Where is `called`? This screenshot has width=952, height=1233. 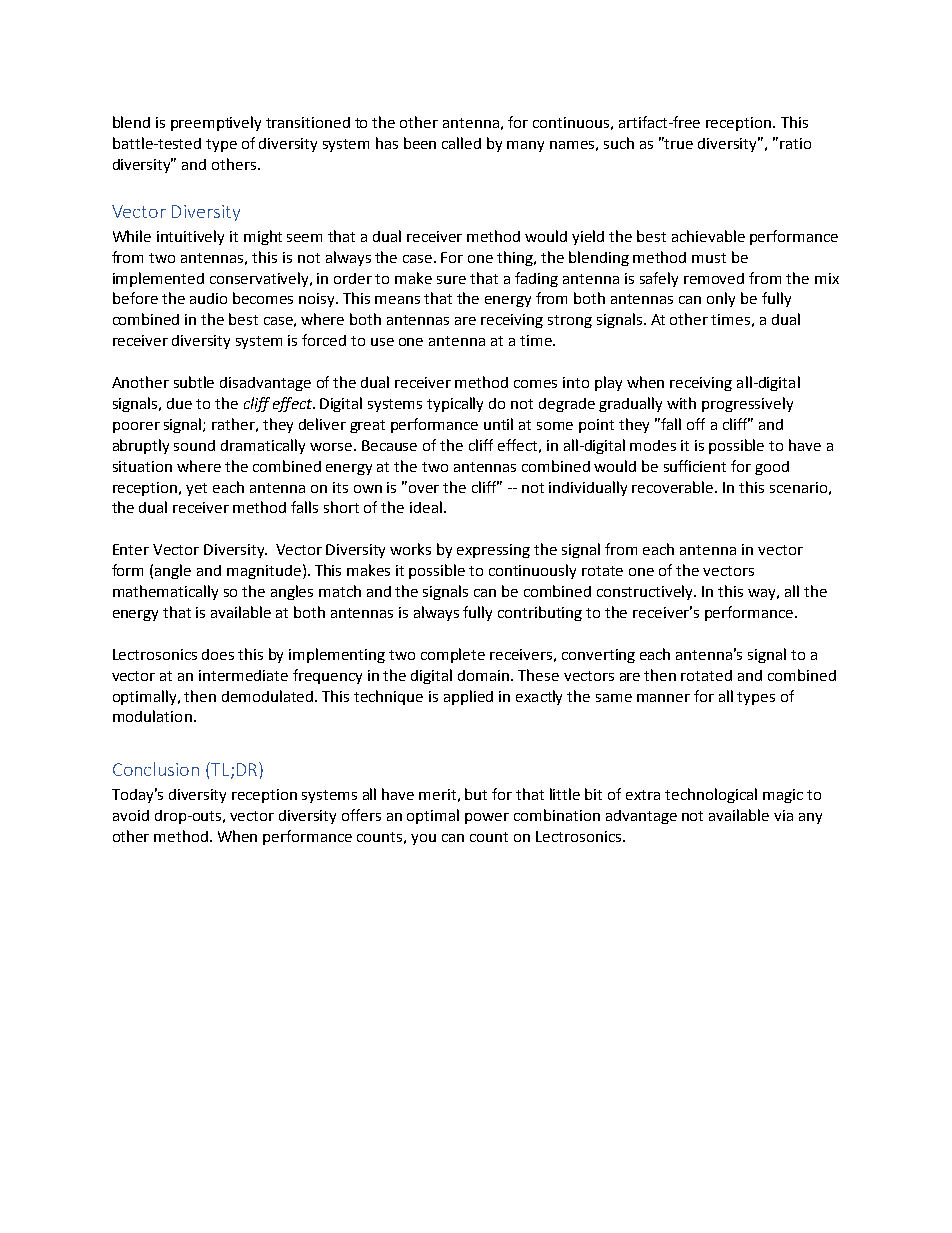
called is located at coordinates (461, 143).
